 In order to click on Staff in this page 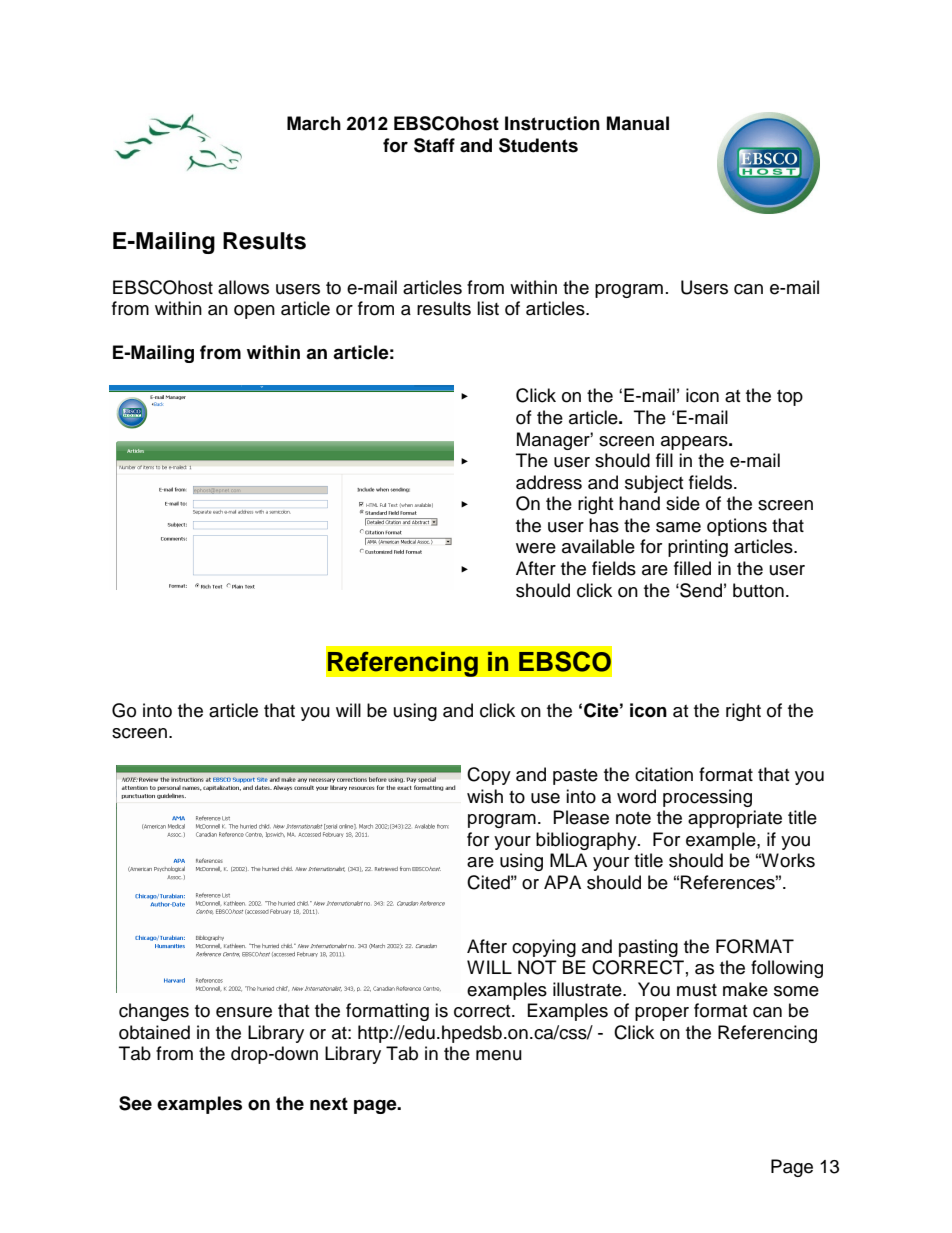, I will do `click(434, 145)`.
